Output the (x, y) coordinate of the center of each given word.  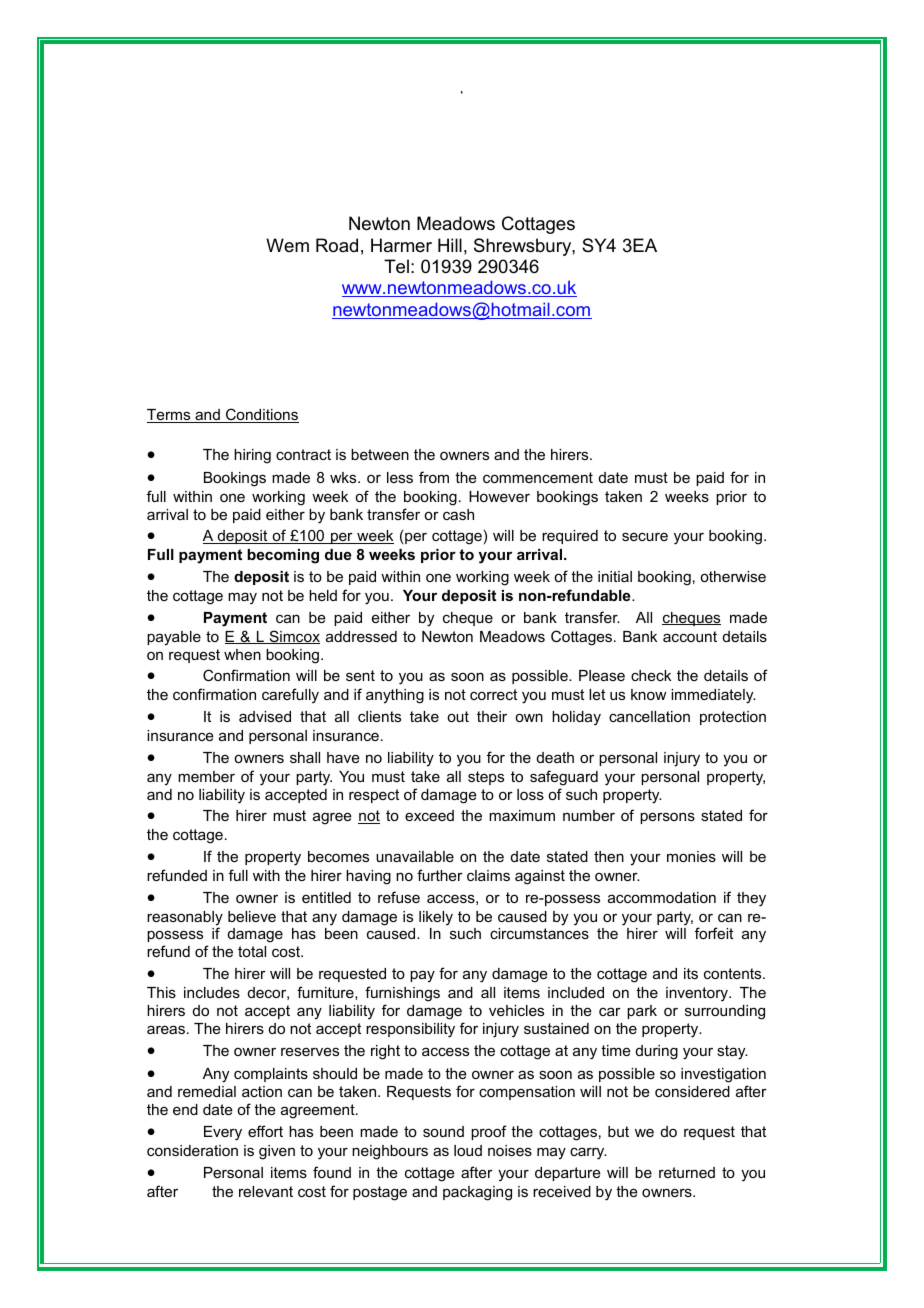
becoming (283, 556)
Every (223, 1133)
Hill (450, 245)
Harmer (401, 245)
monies (691, 856)
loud (468, 1150)
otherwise (733, 576)
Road (337, 245)
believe (252, 916)
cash (458, 514)
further (440, 875)
